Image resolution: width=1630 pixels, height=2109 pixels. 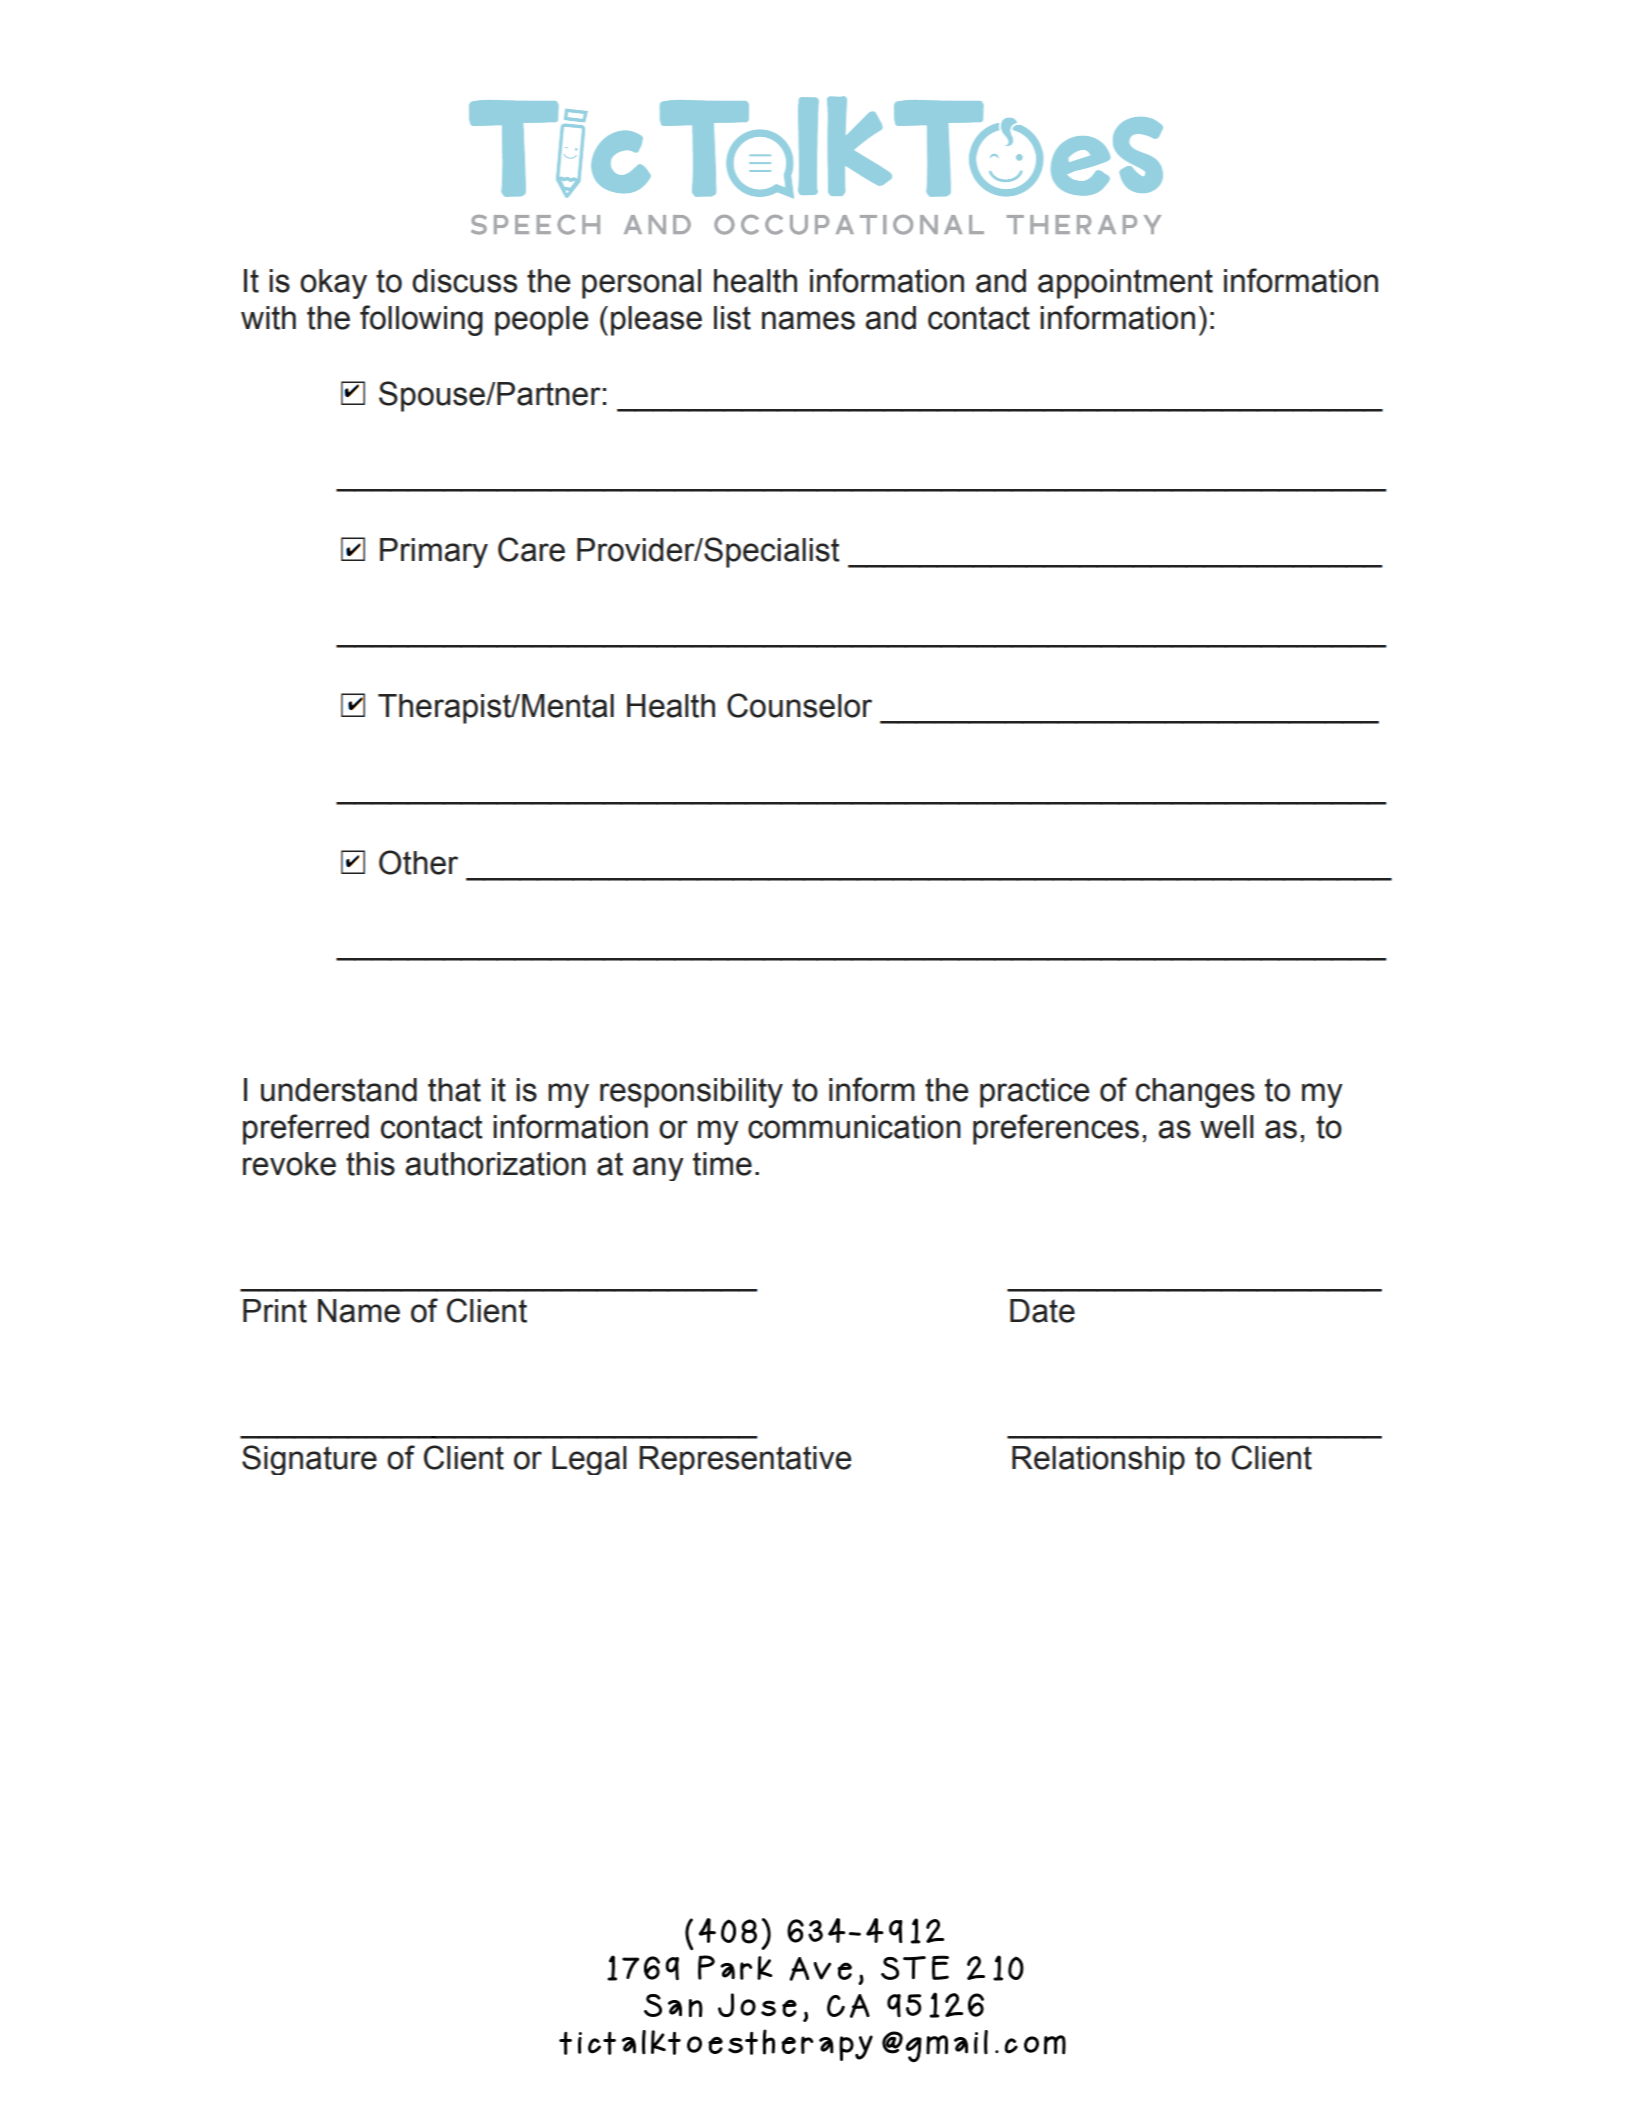 What do you see at coordinates (722, 1164) in the screenshot?
I see `time` at bounding box center [722, 1164].
